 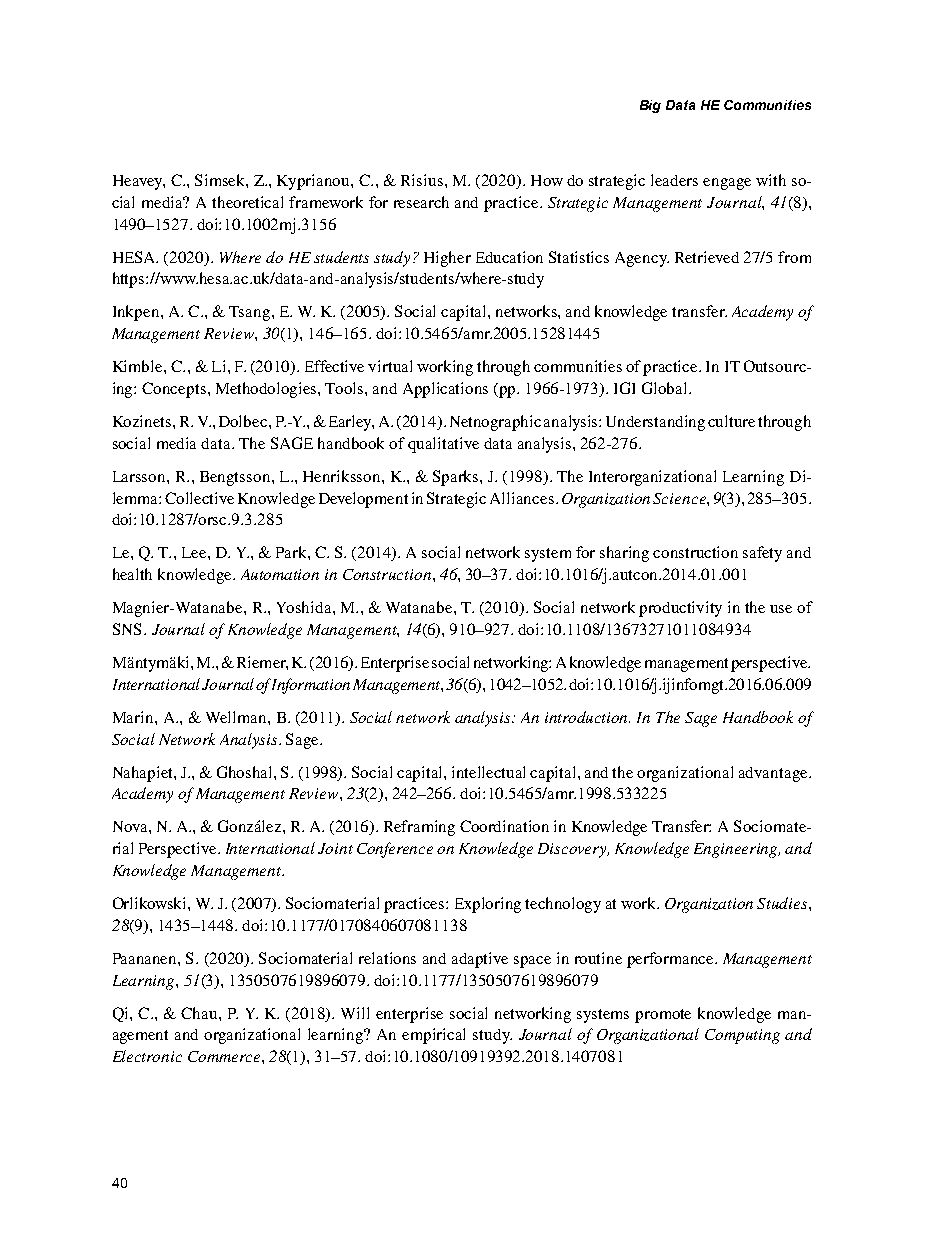 I want to click on empirical, so click(x=433, y=1036).
